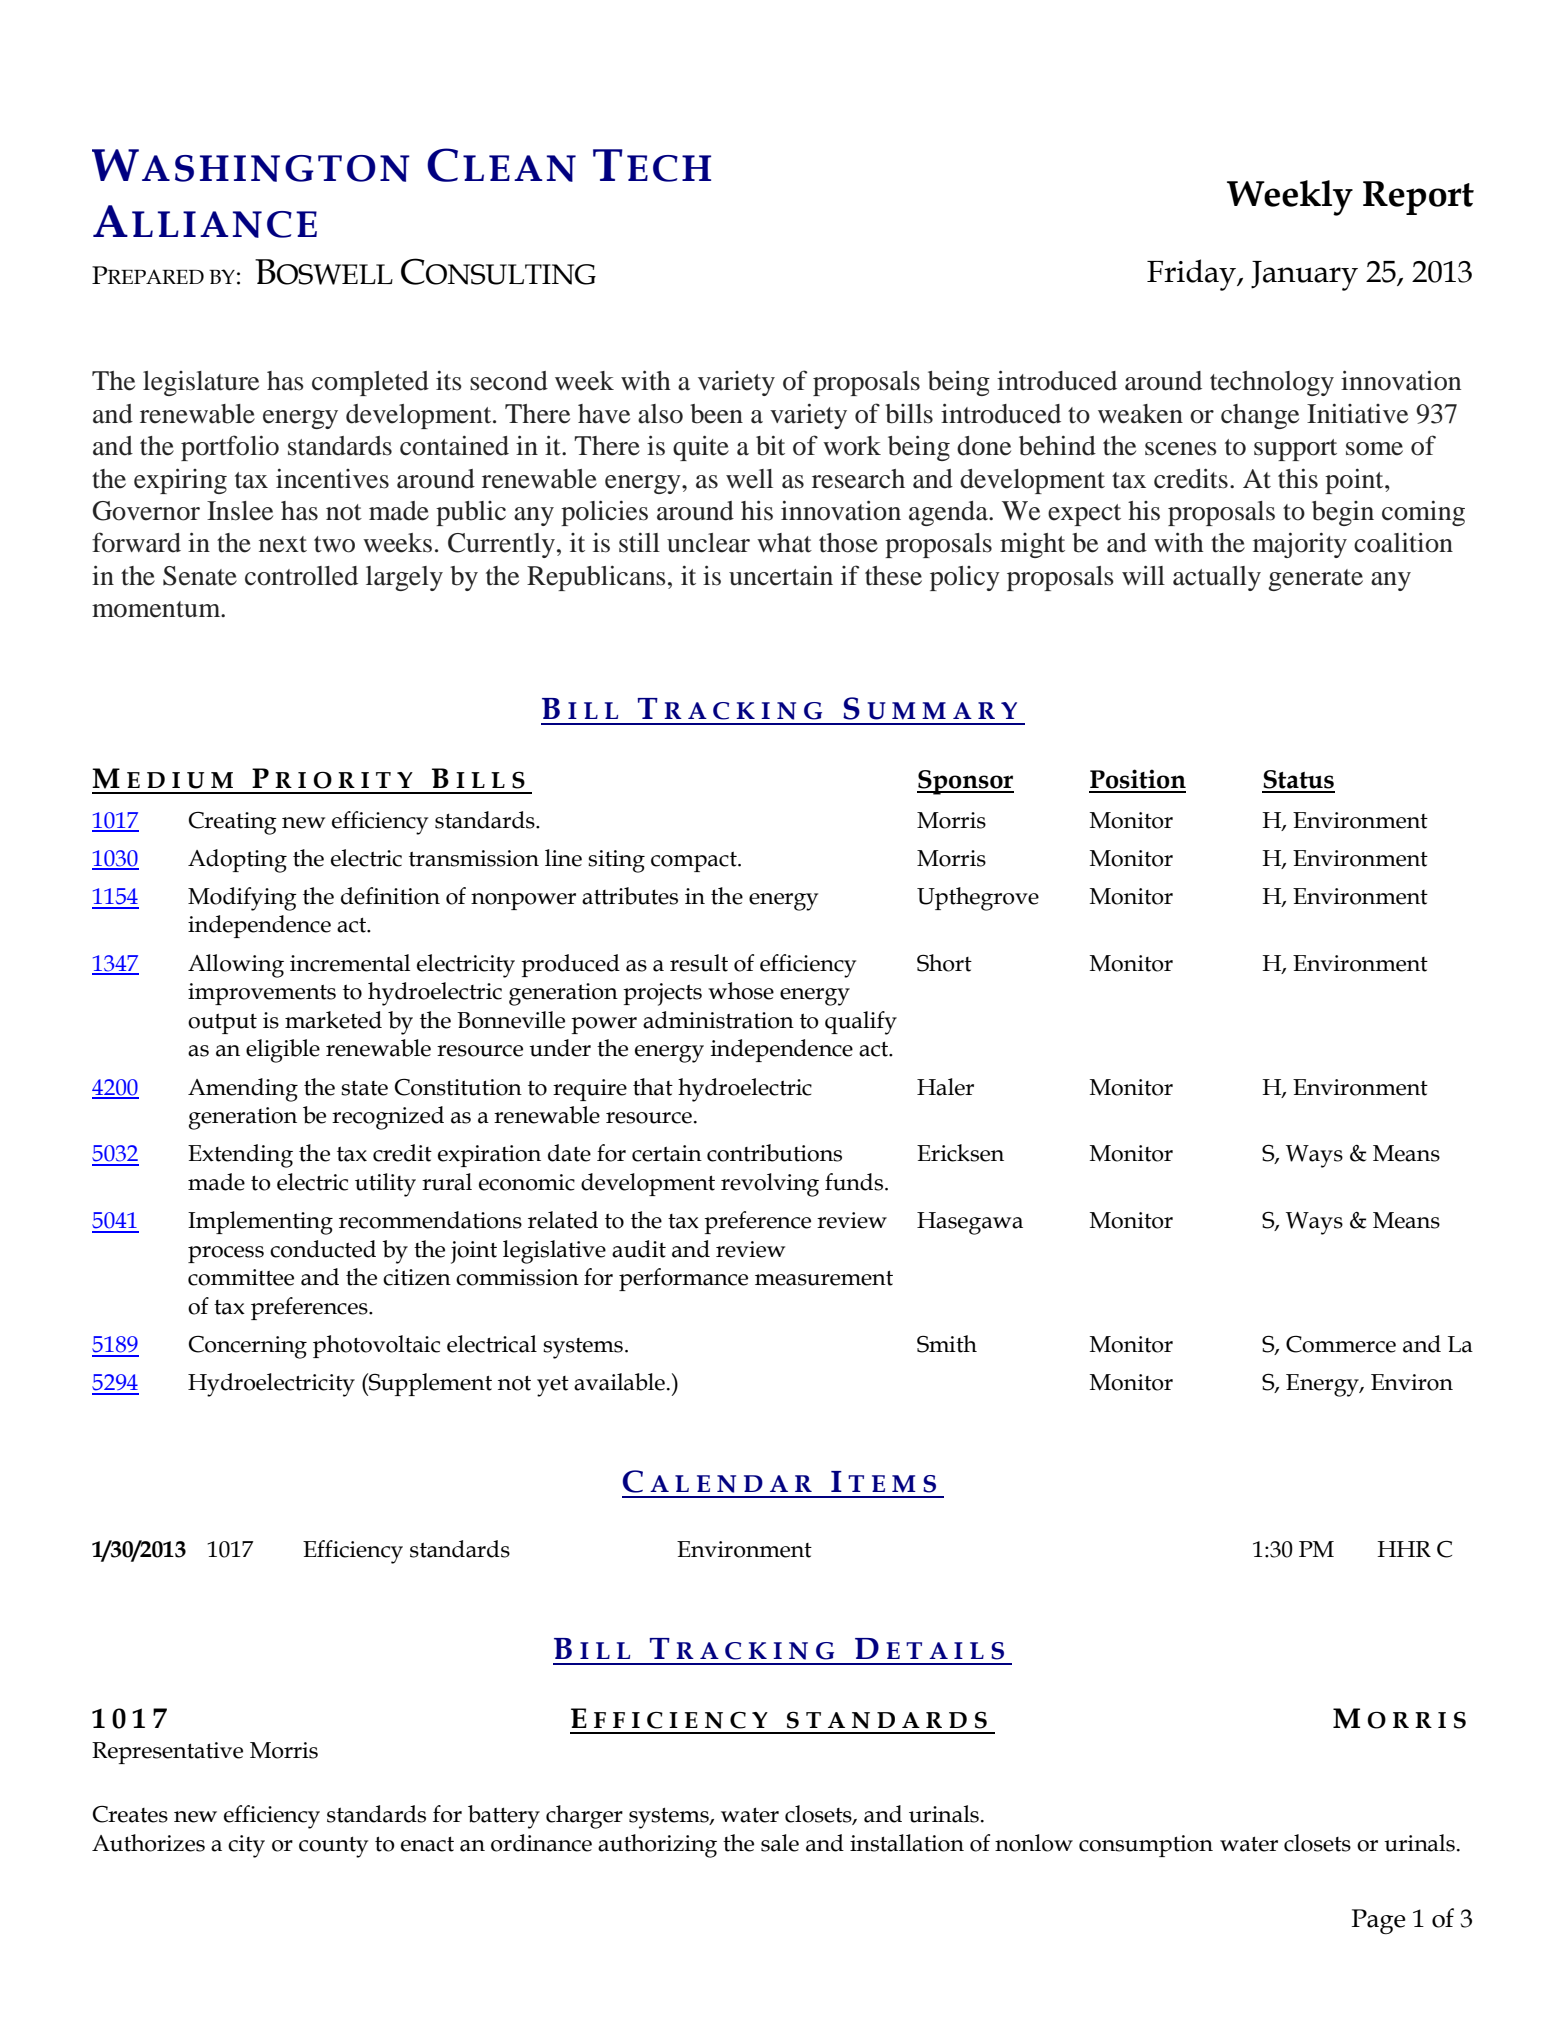 This screenshot has width=1565, height=2026. Describe the element at coordinates (944, 963) in the screenshot. I see `Short` at that location.
